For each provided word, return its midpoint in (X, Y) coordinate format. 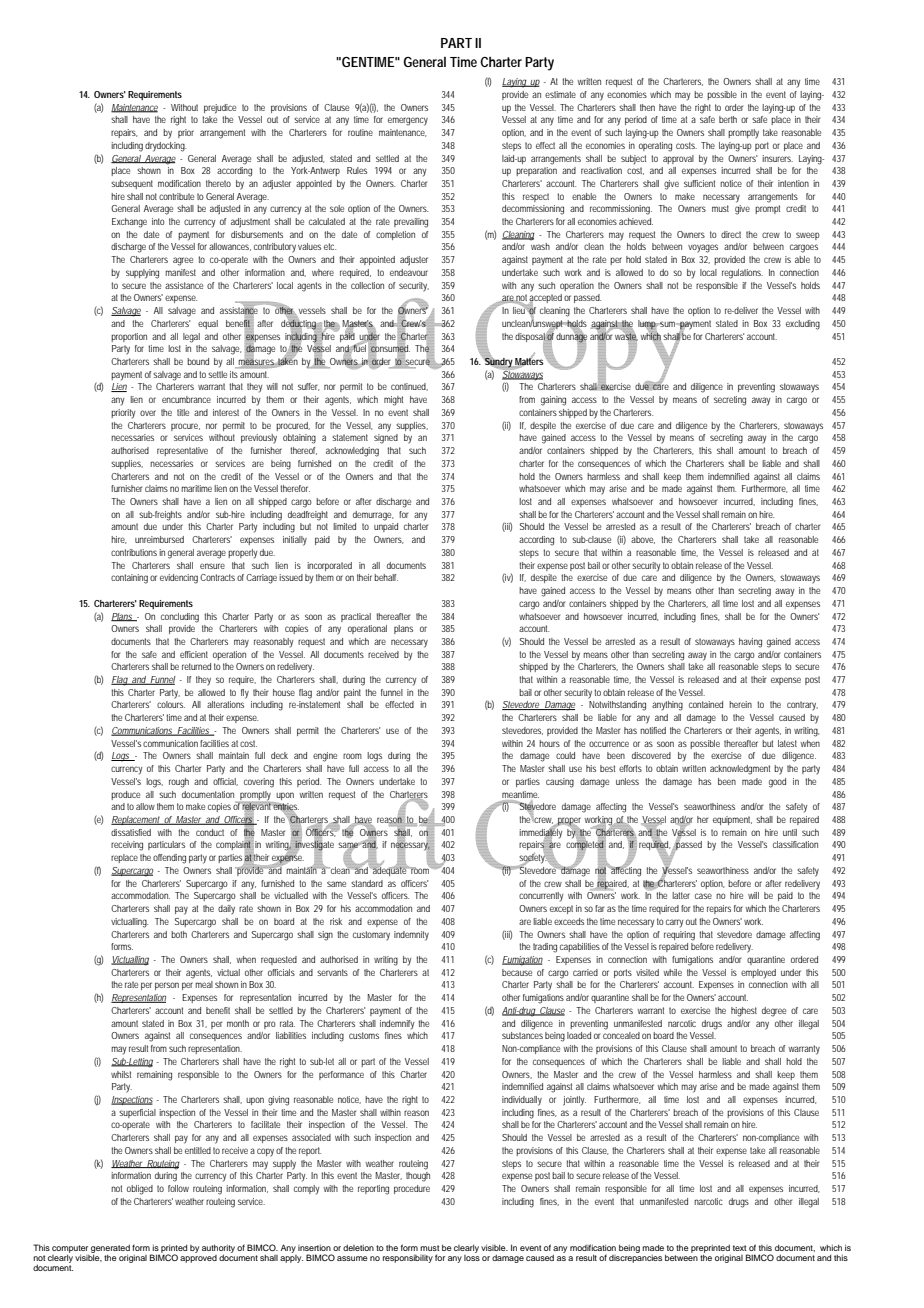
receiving (127, 846)
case (703, 896)
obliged (140, 1190)
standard (367, 883)
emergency (408, 121)
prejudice (220, 109)
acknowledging (352, 452)
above (643, 540)
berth (728, 119)
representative (182, 451)
